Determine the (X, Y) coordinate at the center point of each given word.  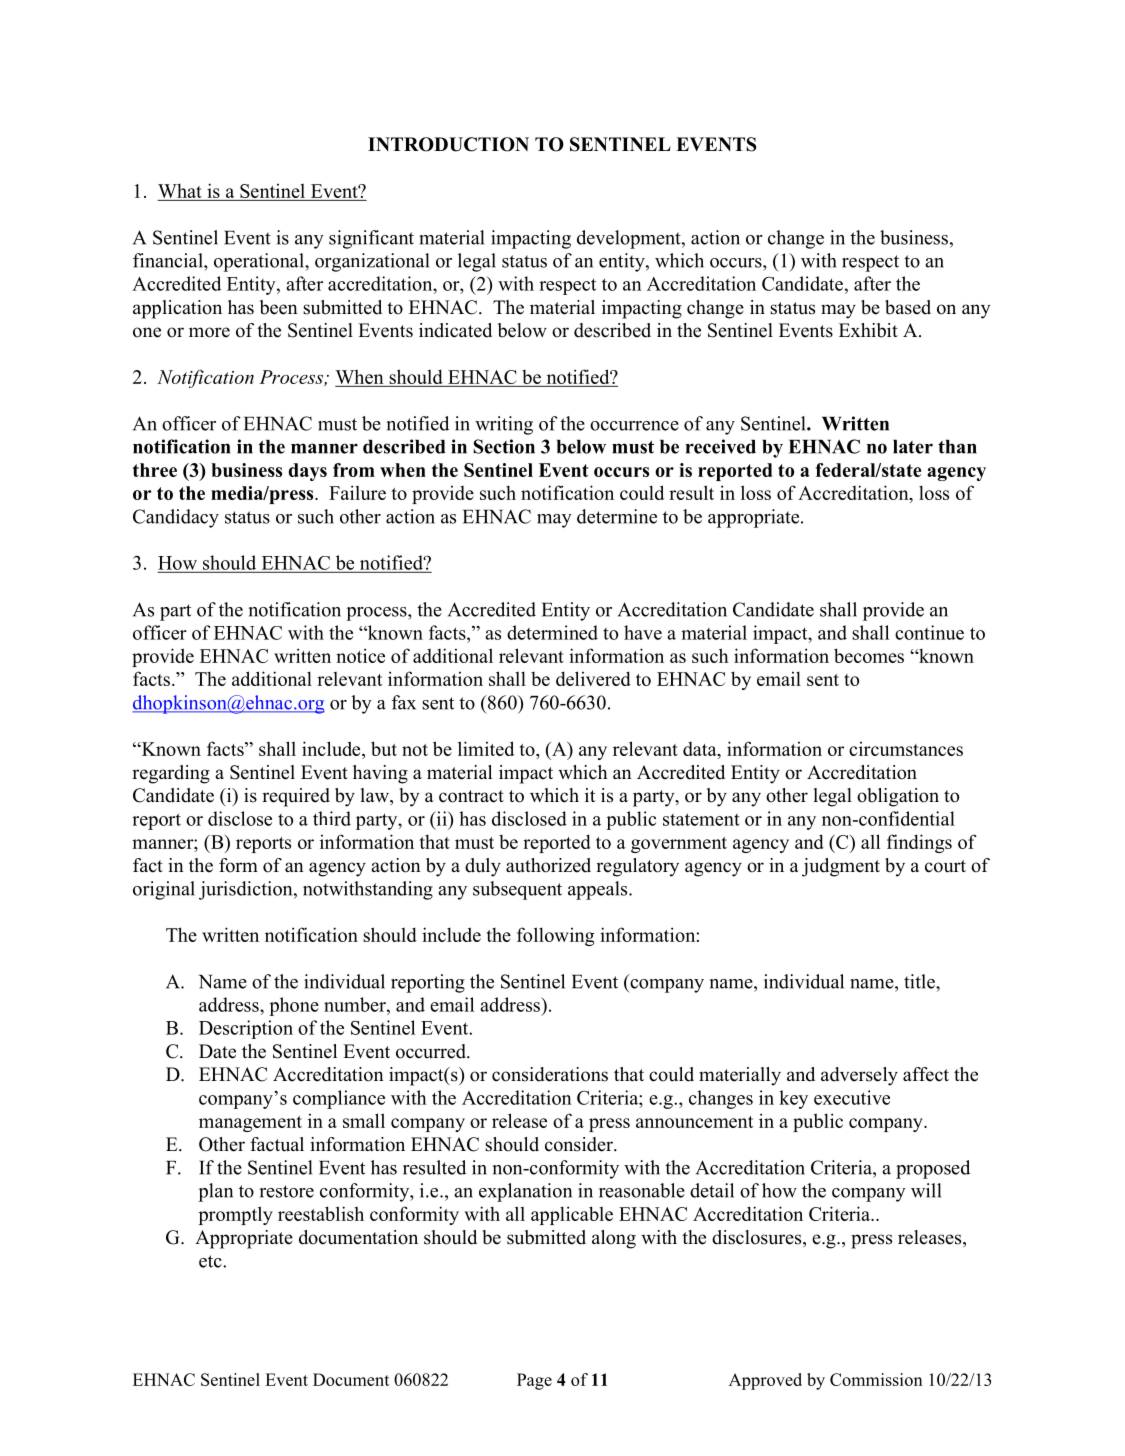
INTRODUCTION (448, 144)
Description (246, 1029)
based (908, 307)
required (296, 797)
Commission (876, 1379)
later (913, 447)
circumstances (906, 748)
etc (211, 1261)
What (180, 190)
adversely (859, 1076)
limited (486, 748)
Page (534, 1381)
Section (504, 446)
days (308, 472)
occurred (432, 1051)
